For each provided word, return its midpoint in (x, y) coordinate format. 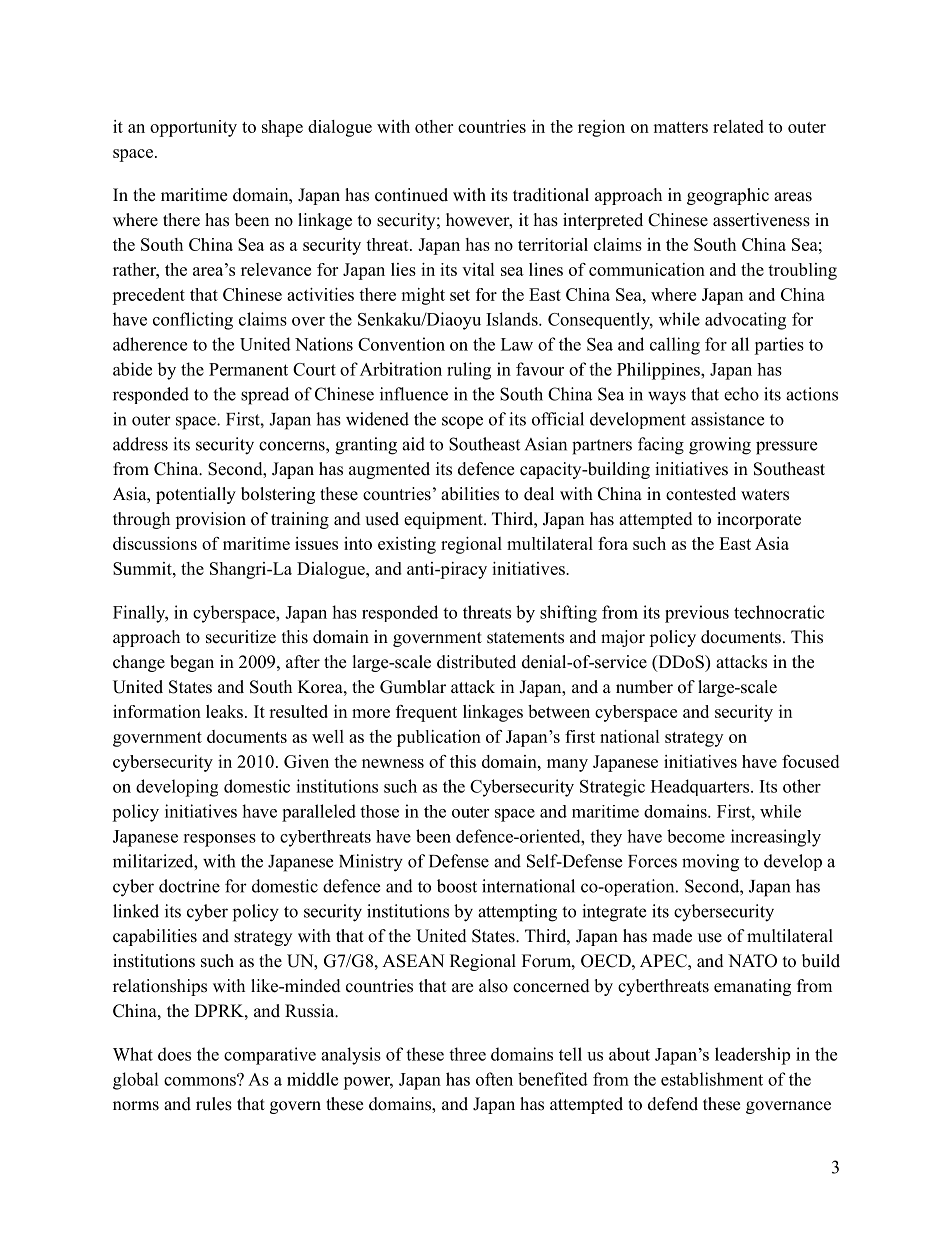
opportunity (193, 128)
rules (214, 1104)
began (192, 663)
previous (697, 614)
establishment (712, 1079)
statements (525, 638)
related (738, 126)
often (494, 1079)
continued (411, 195)
